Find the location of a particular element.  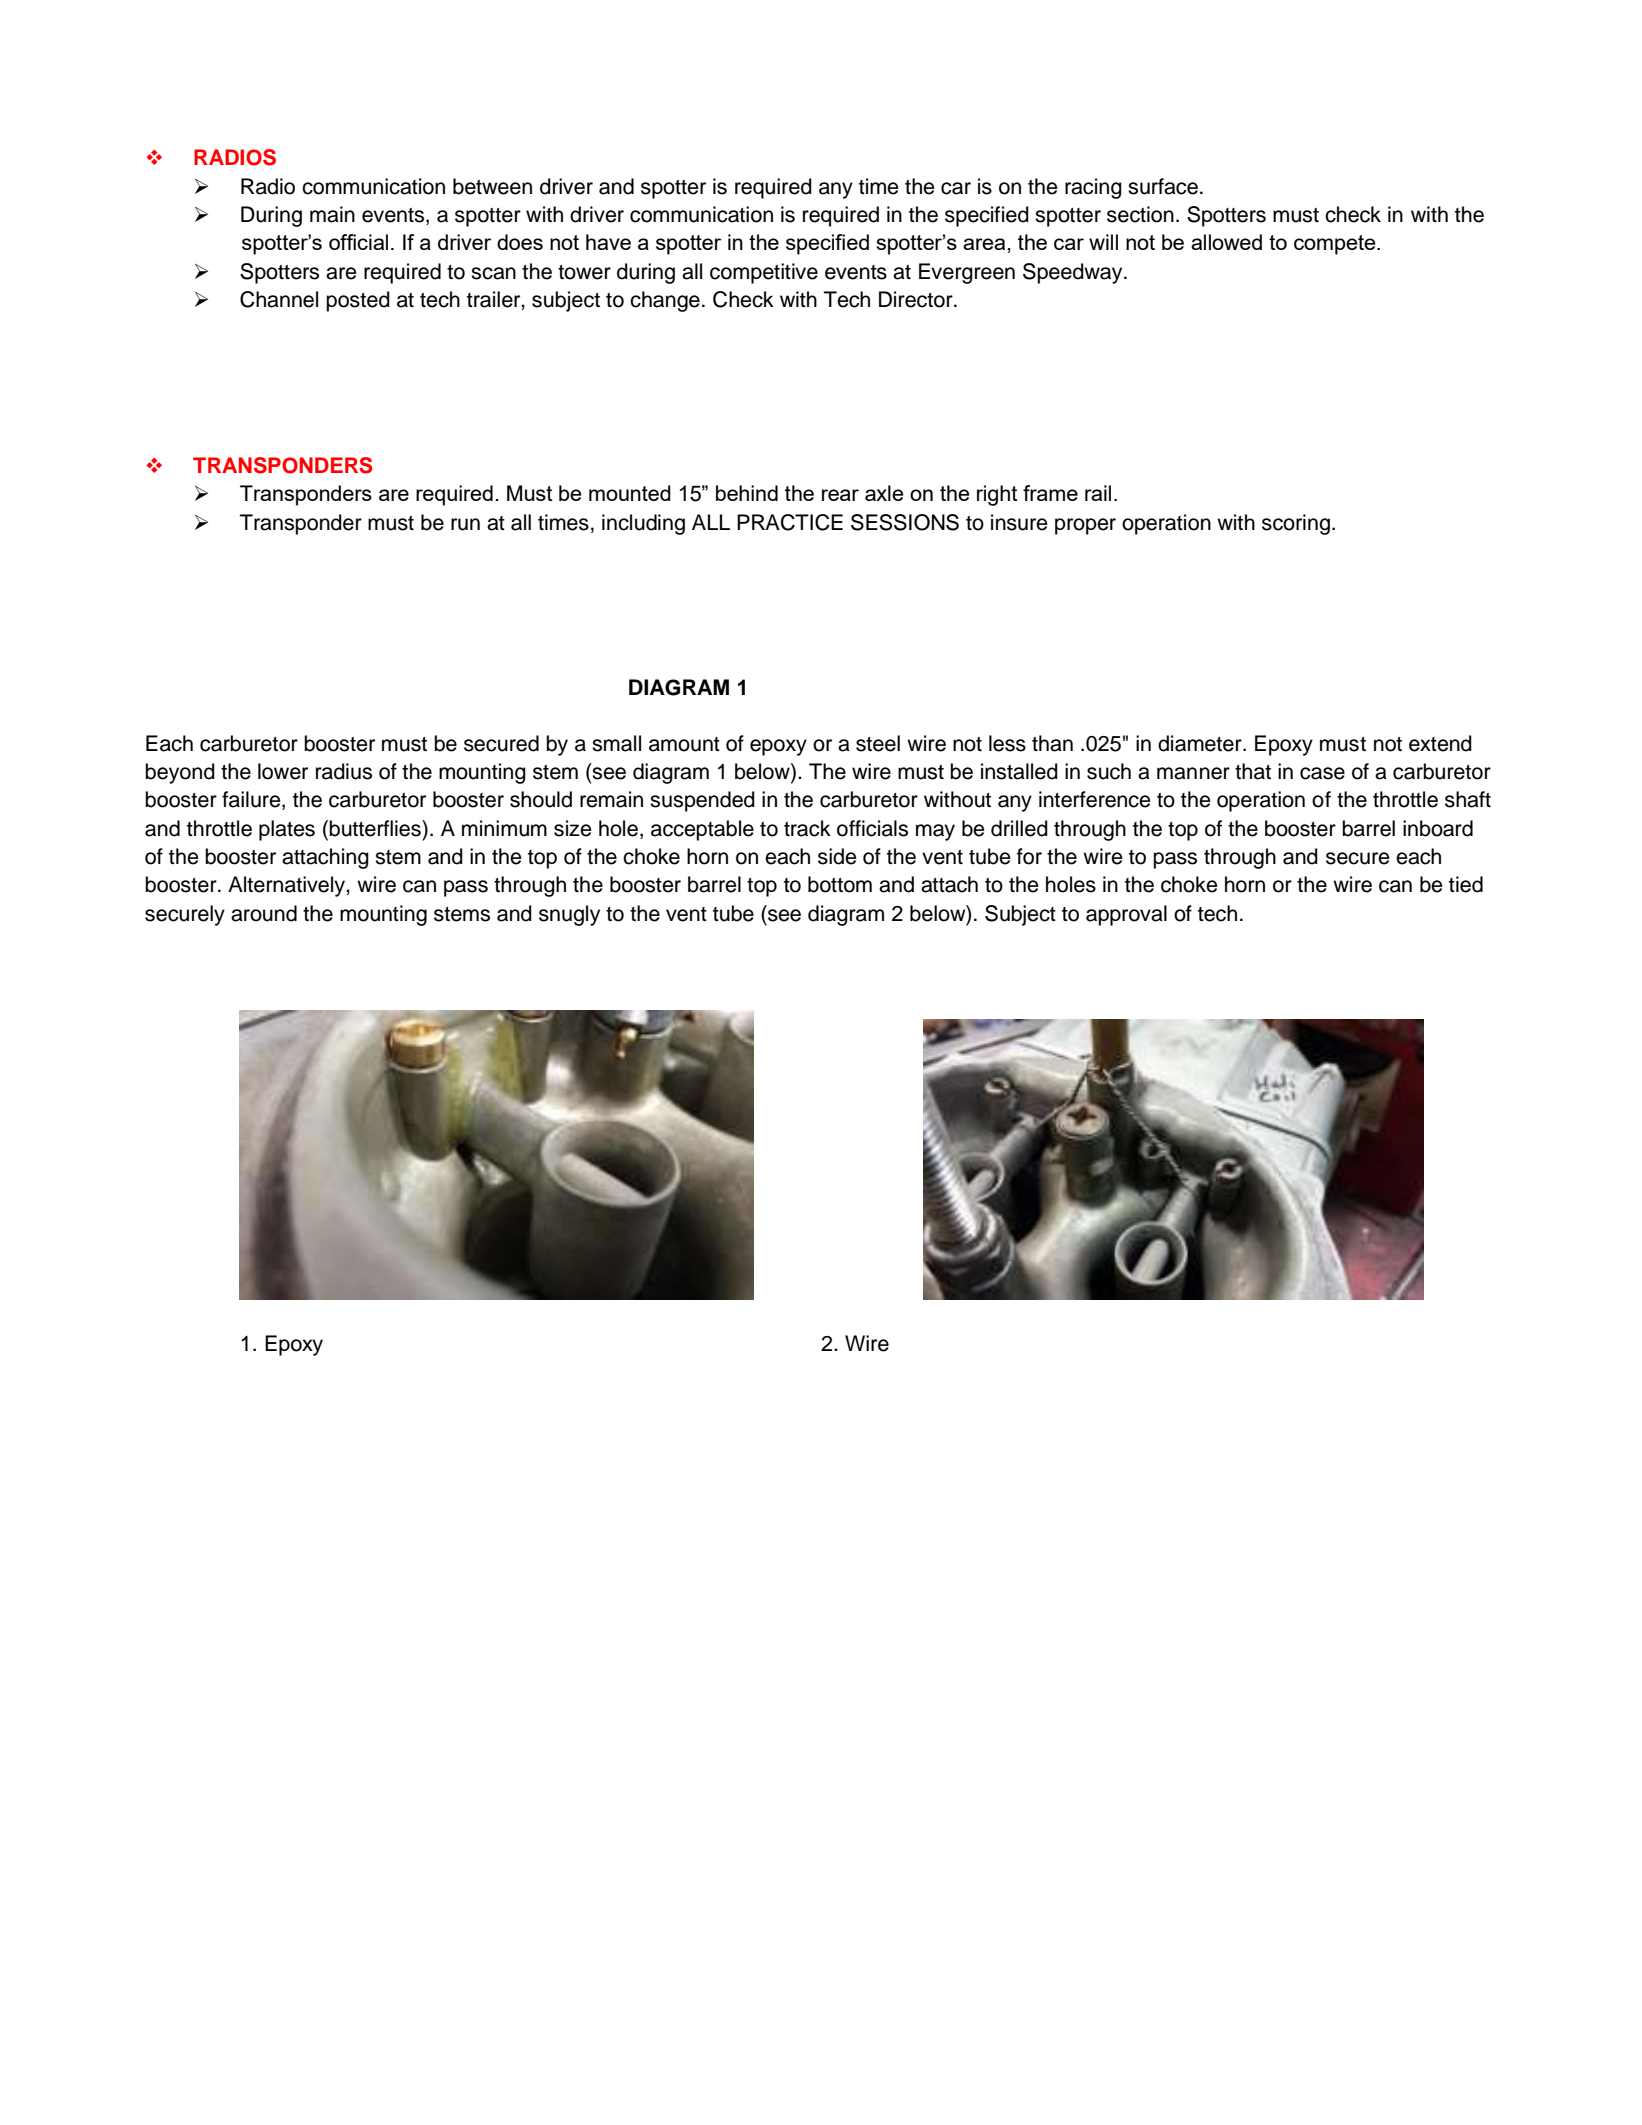

between is located at coordinates (492, 186).
